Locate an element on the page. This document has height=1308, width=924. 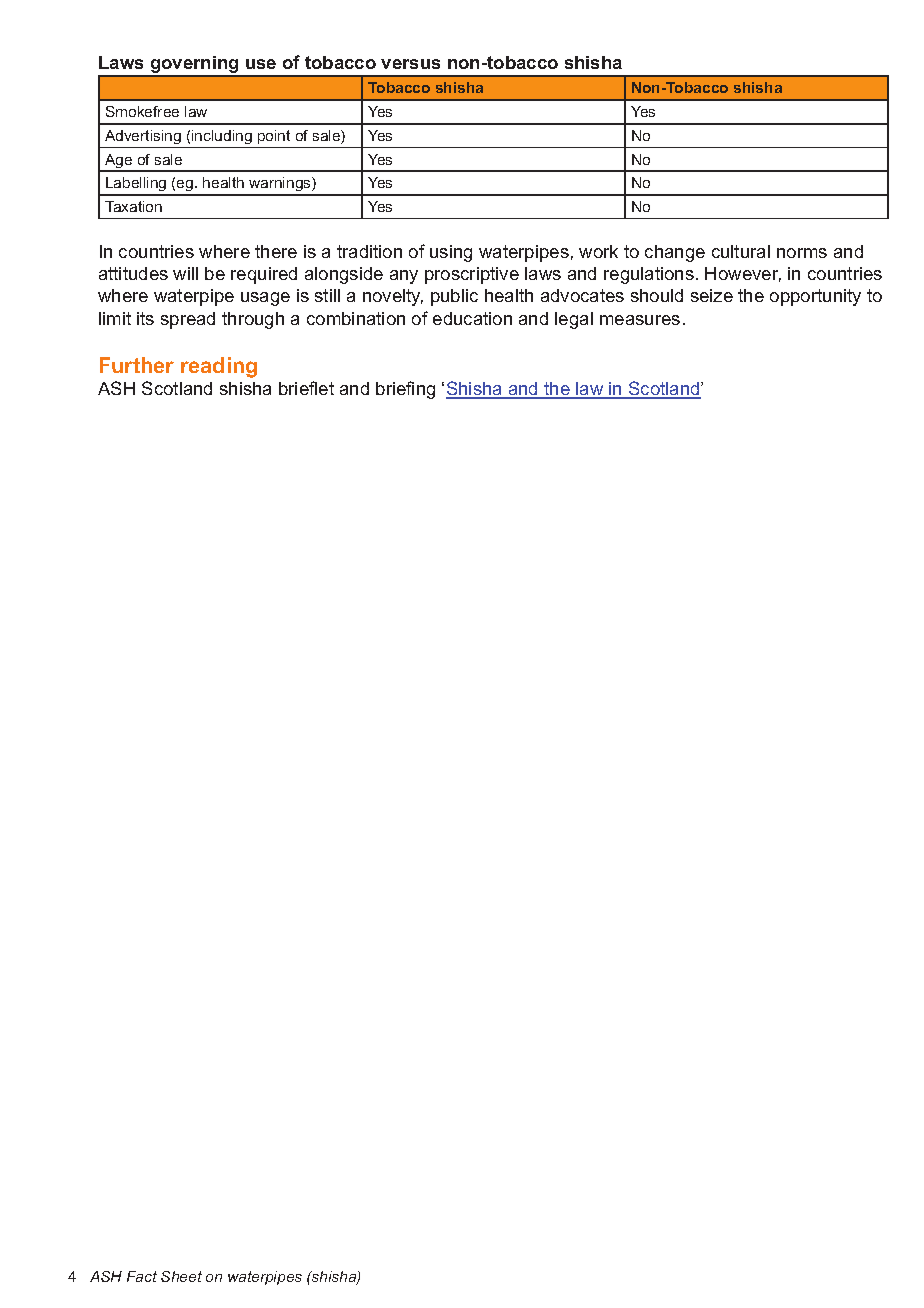
Fact is located at coordinates (142, 1276).
